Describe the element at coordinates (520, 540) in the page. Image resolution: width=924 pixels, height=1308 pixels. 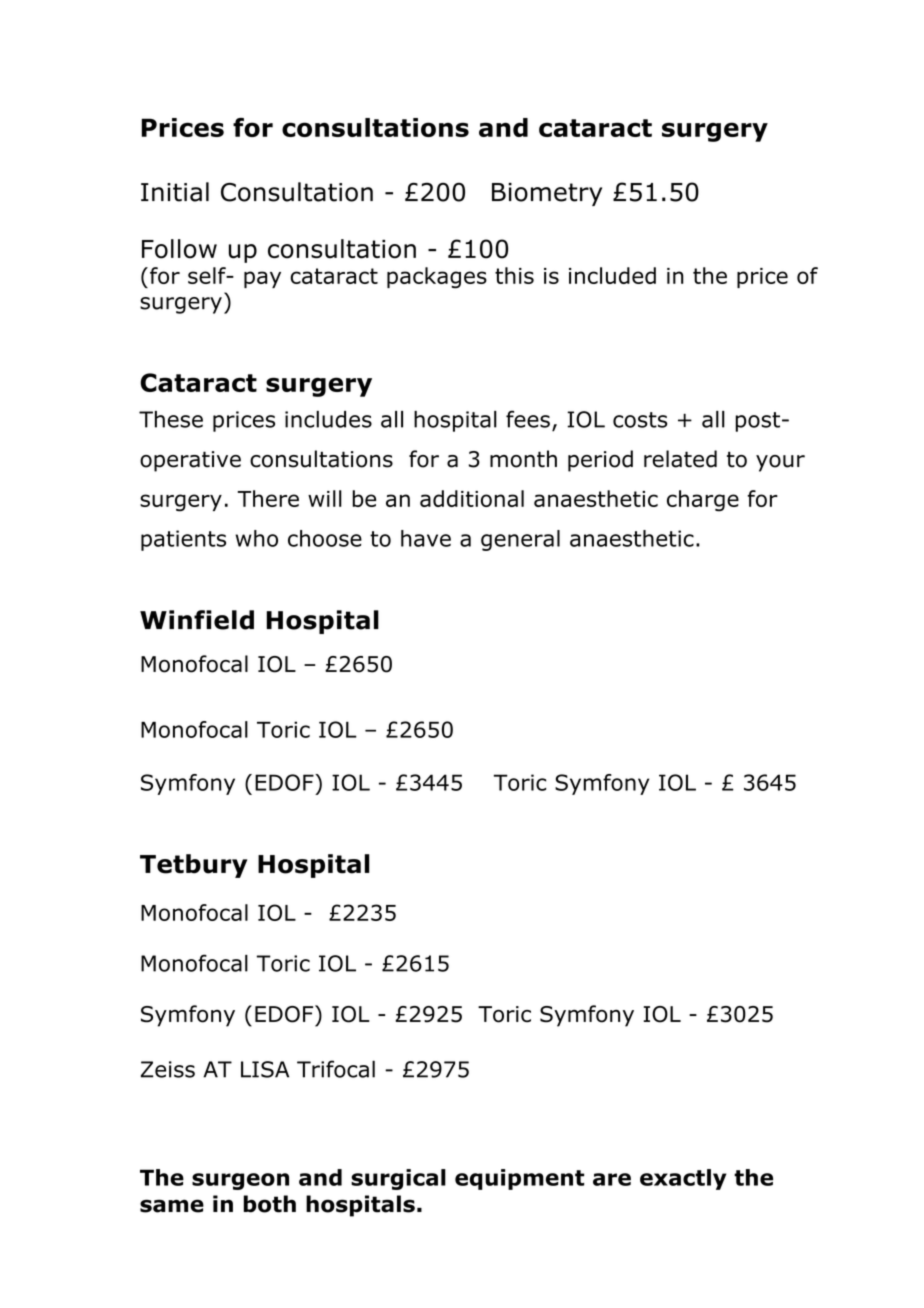
I see `general` at that location.
